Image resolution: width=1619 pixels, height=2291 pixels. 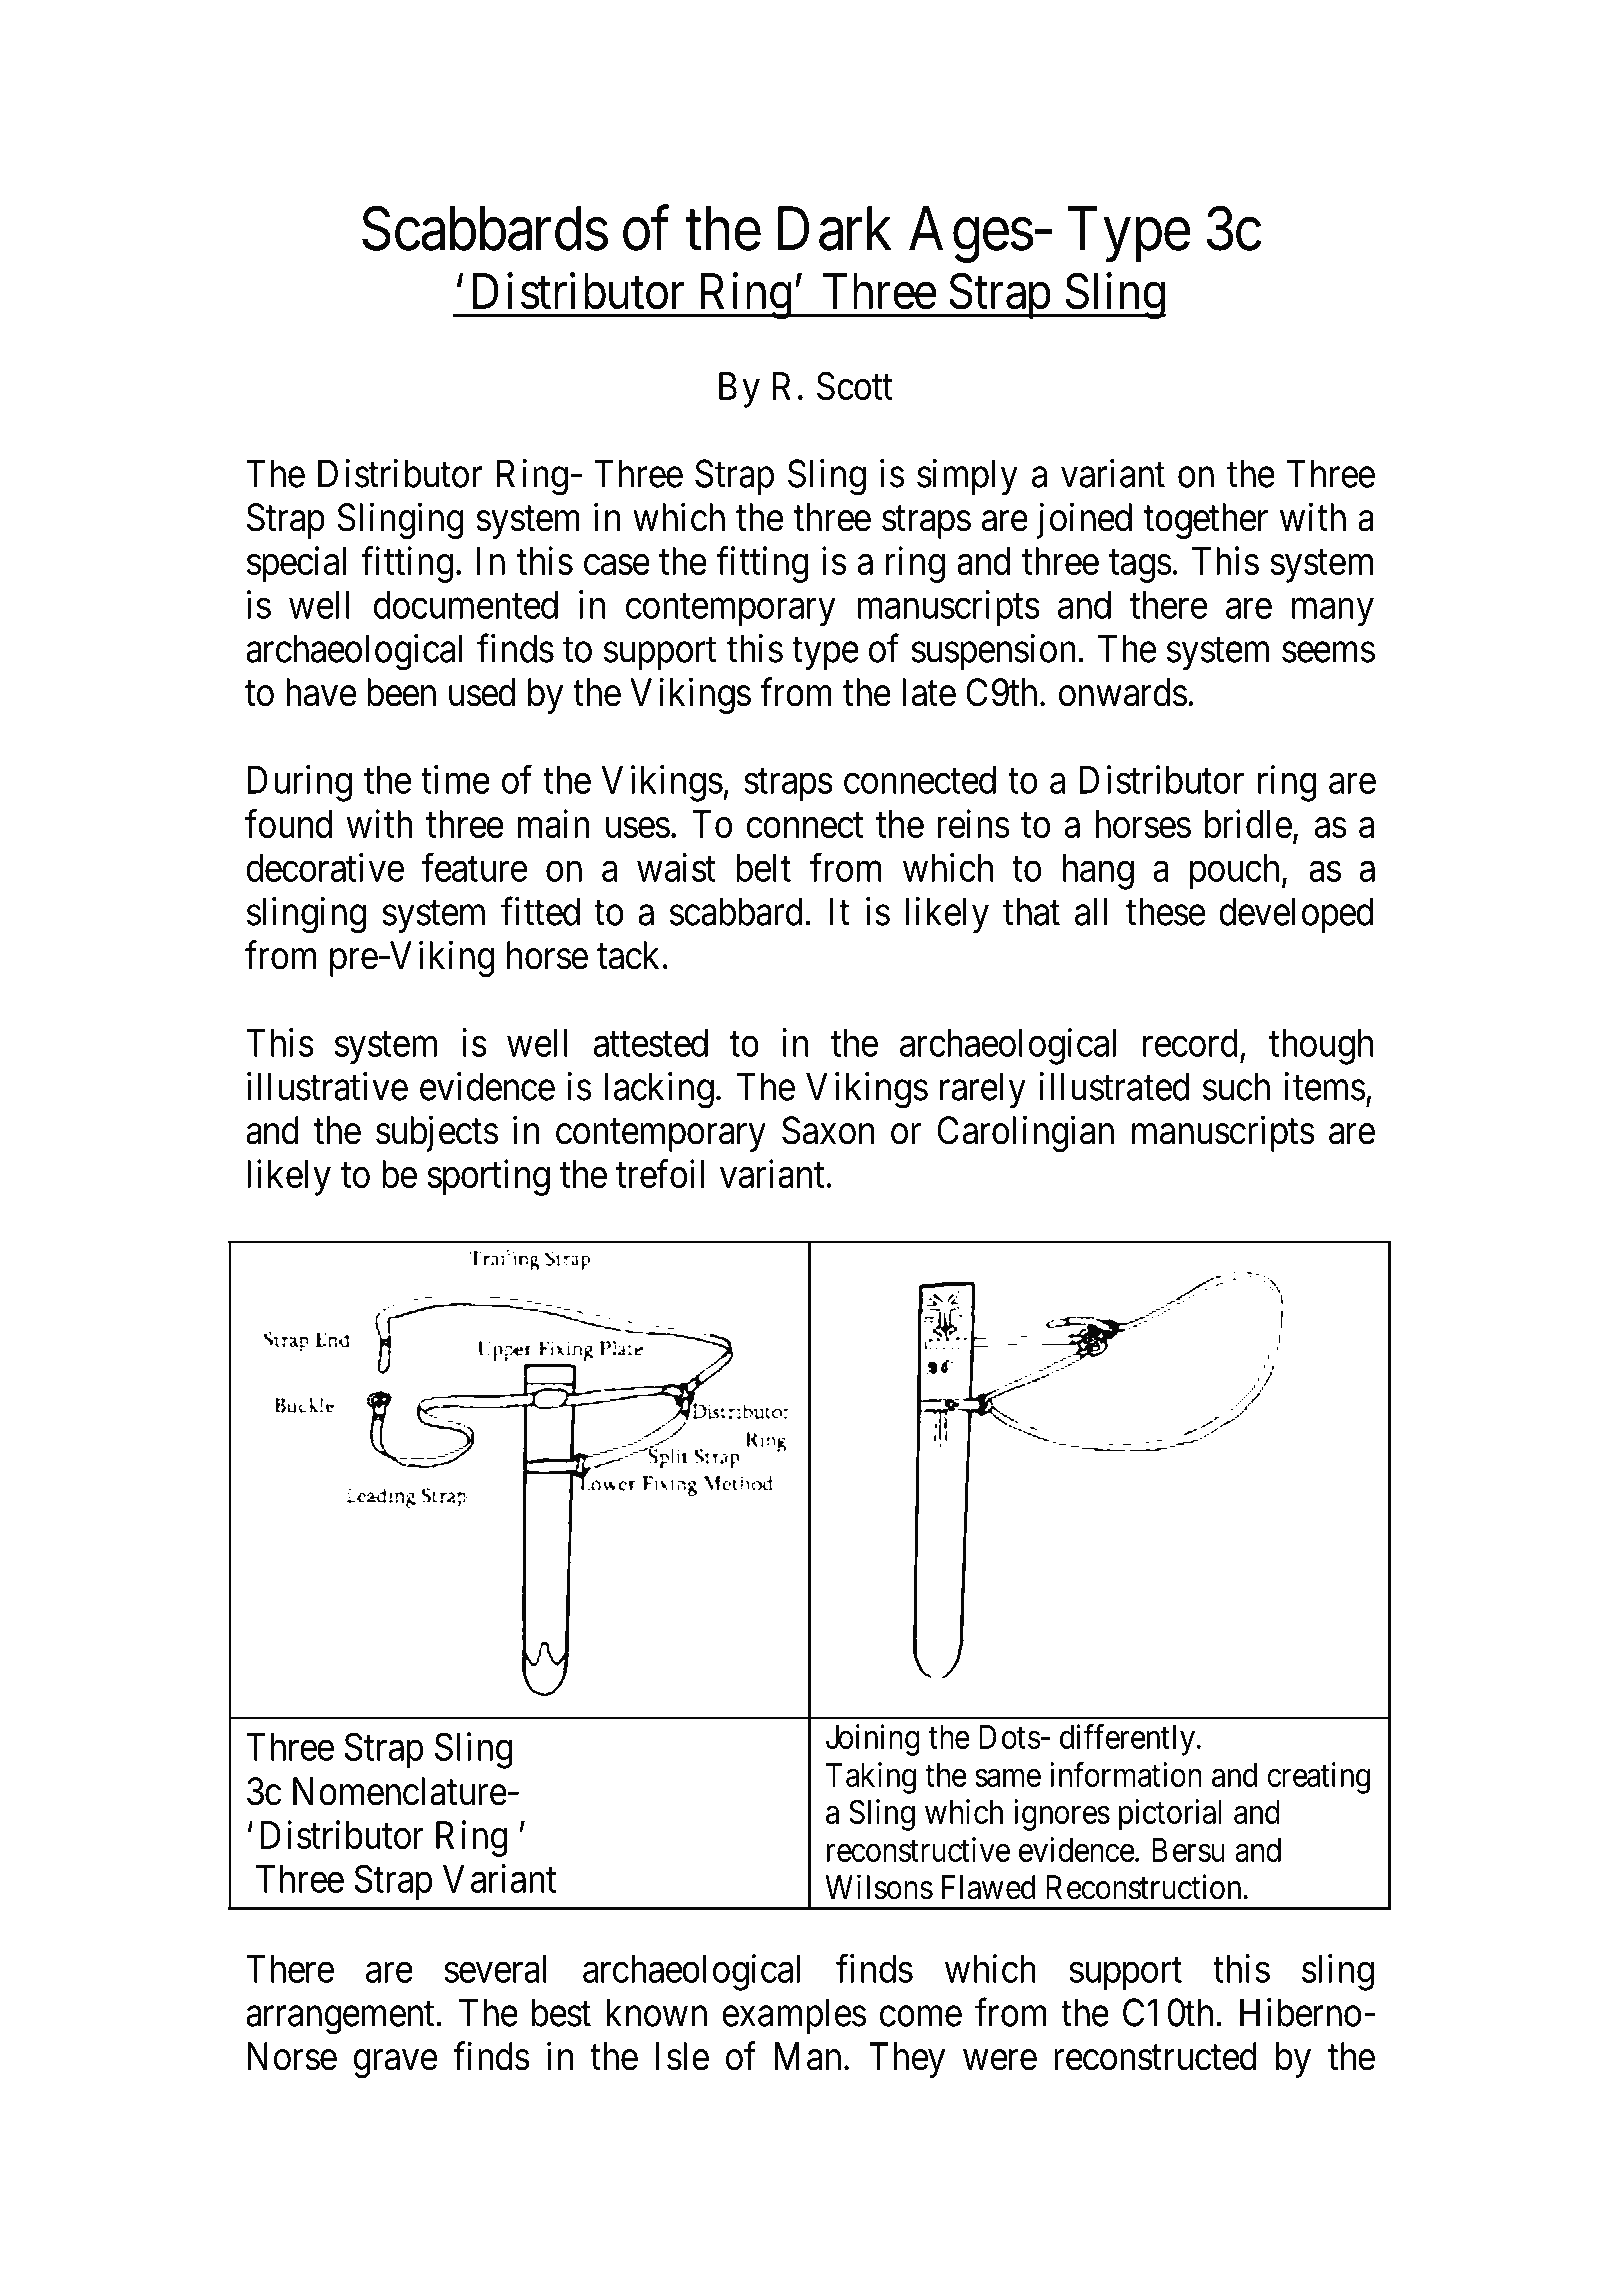 I want to click on Saxon, so click(x=828, y=1130).
